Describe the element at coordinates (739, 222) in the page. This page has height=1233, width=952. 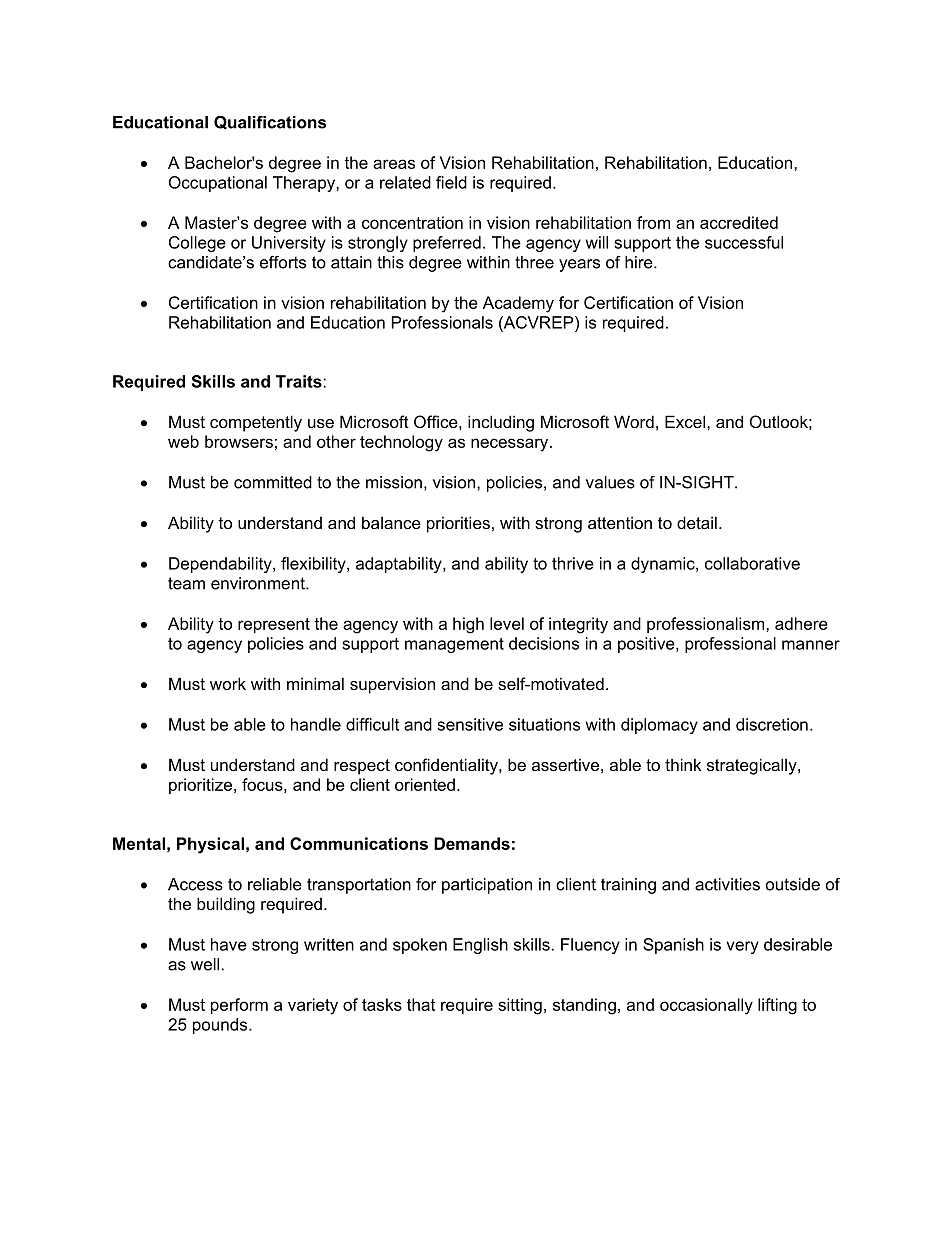
I see `accredited` at that location.
